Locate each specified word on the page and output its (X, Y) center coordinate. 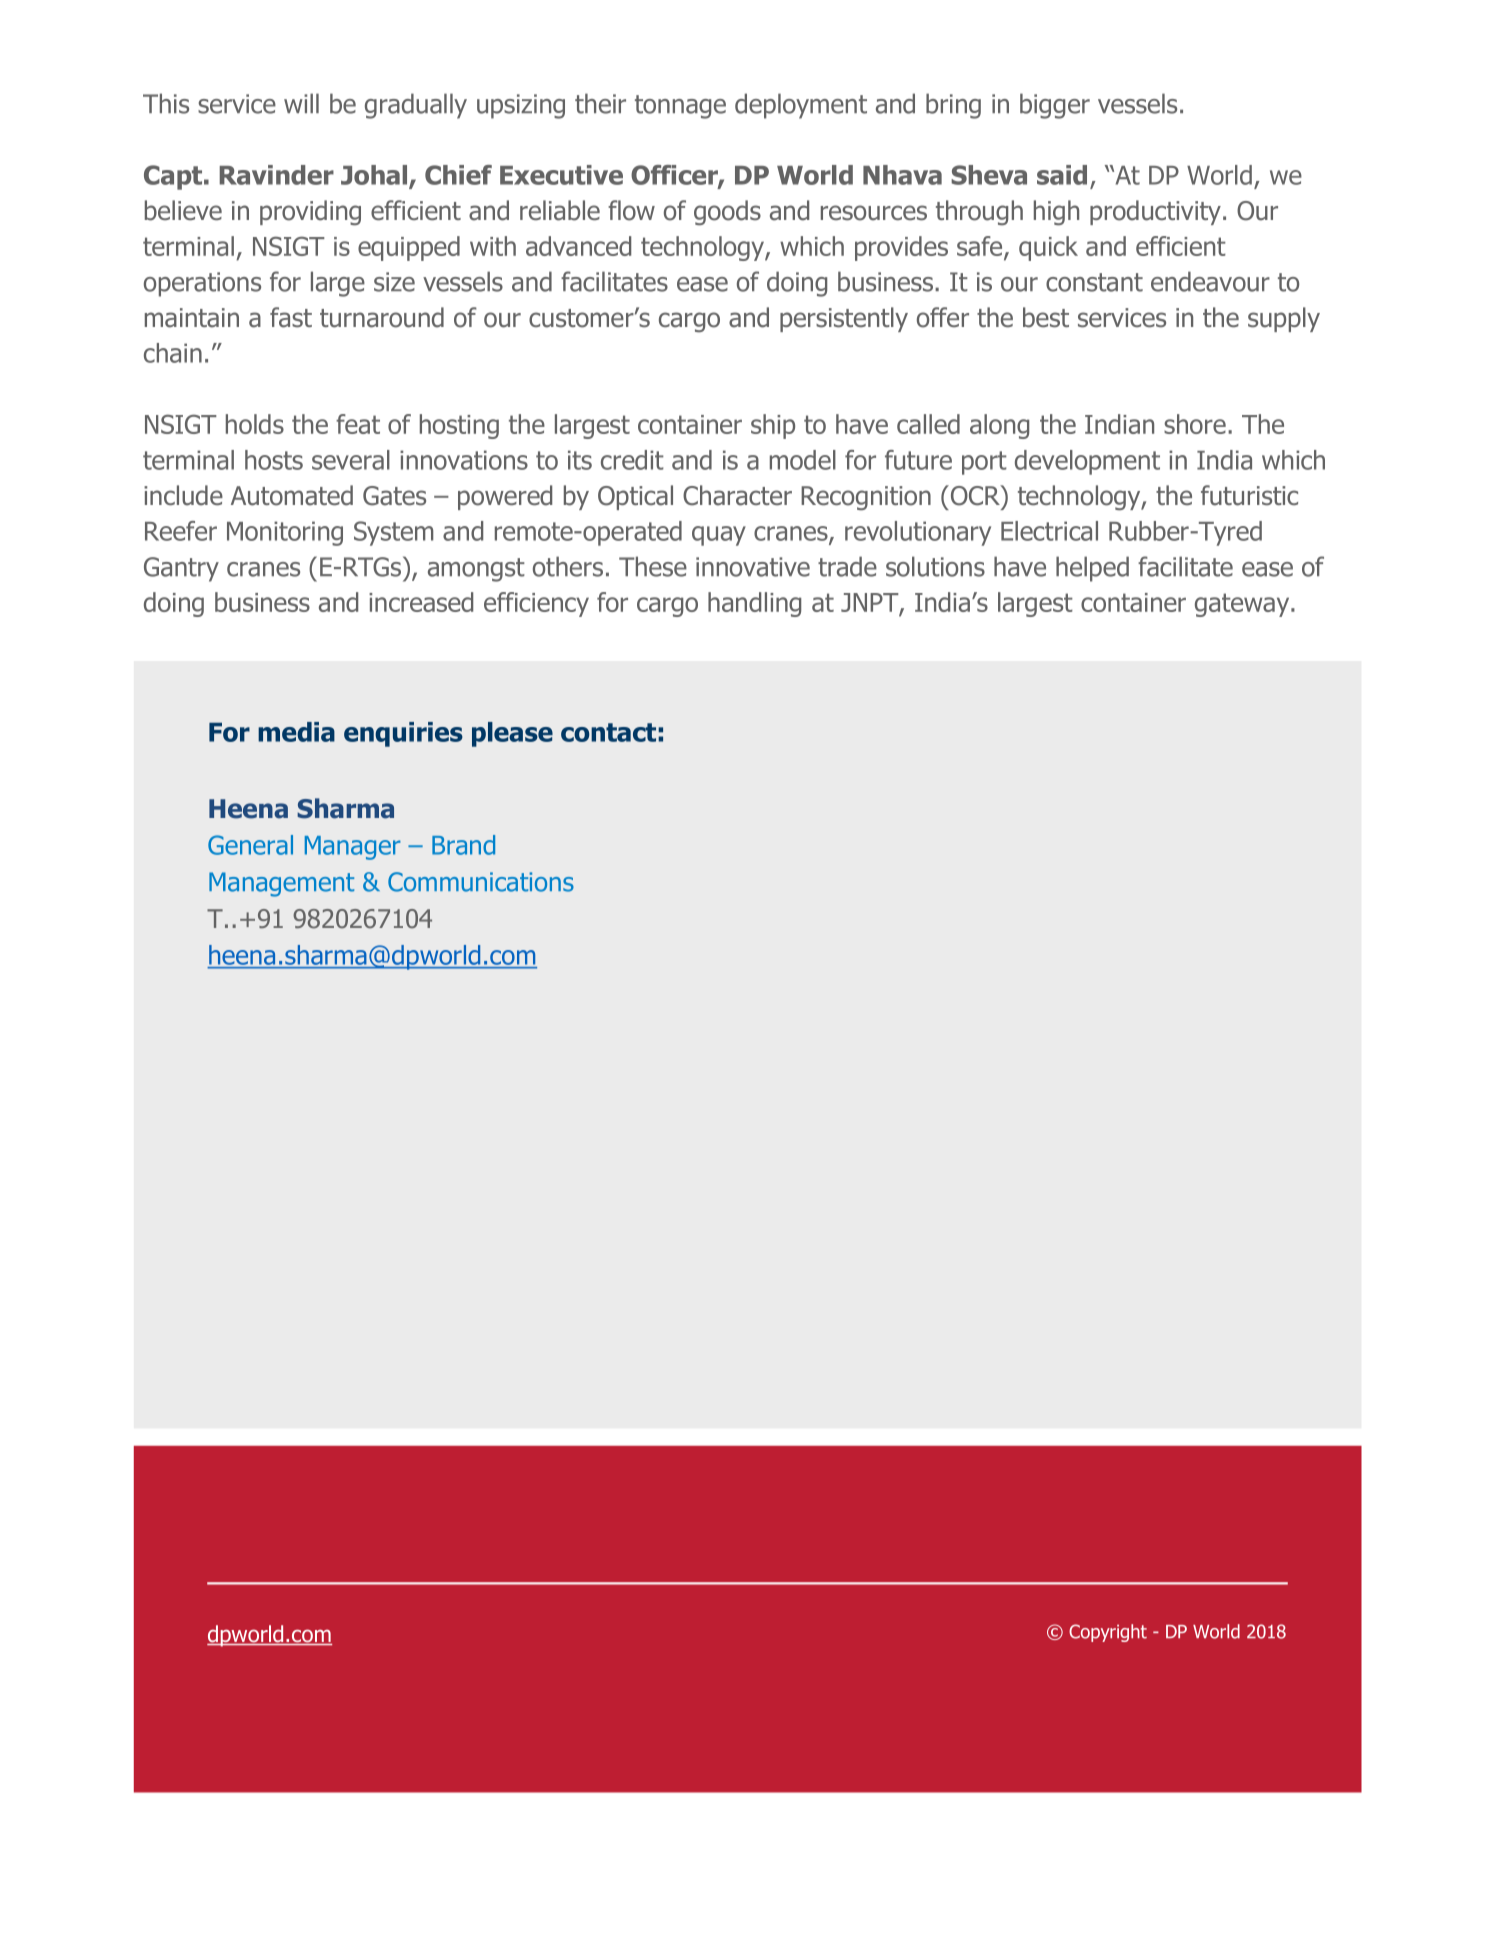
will (301, 103)
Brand (463, 845)
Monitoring (285, 533)
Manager (353, 848)
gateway (1243, 605)
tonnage (680, 107)
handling (754, 604)
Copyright (1108, 1633)
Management (281, 884)
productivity (1155, 212)
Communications (481, 882)
